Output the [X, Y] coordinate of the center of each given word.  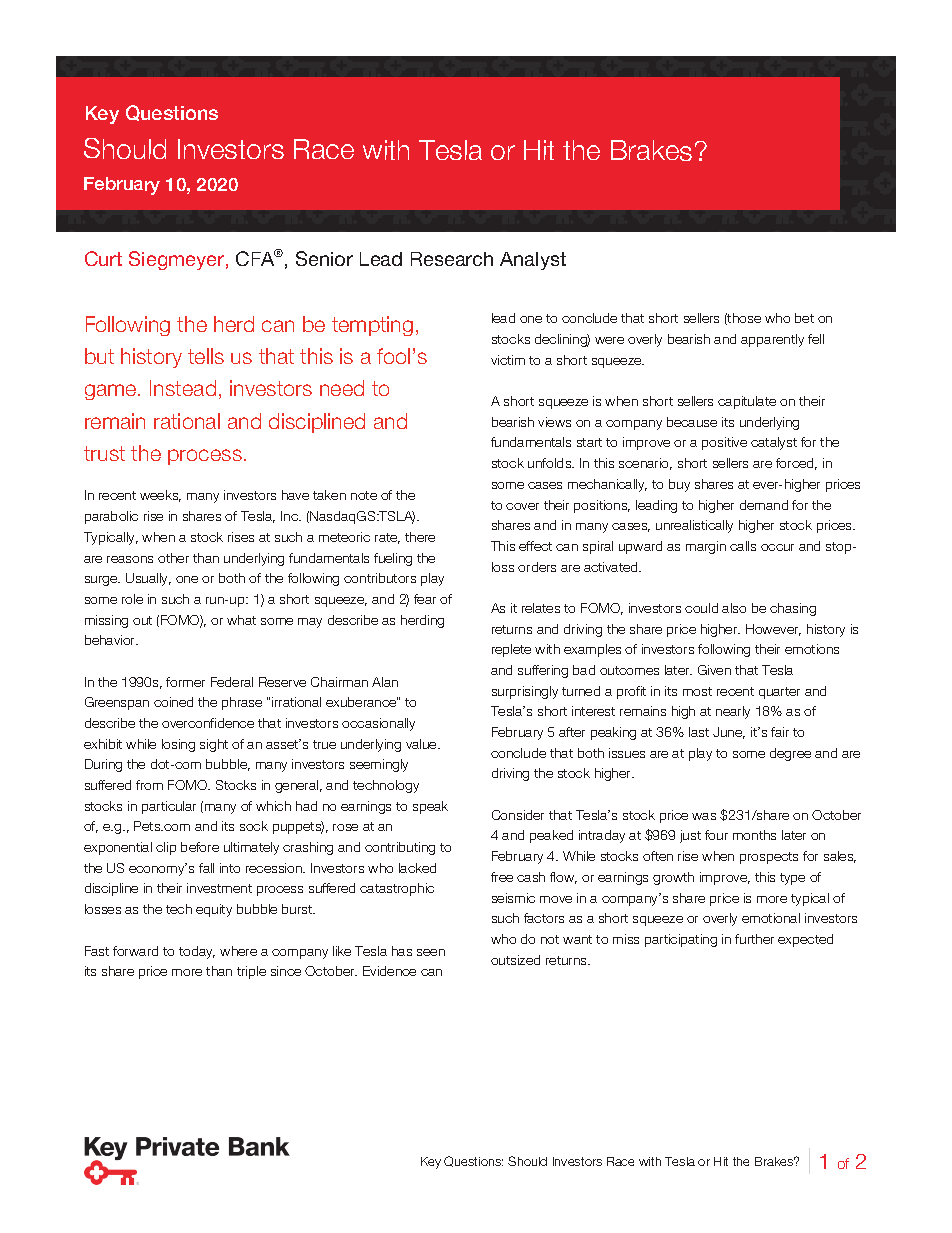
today [197, 952]
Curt [103, 258]
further [754, 939]
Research [452, 259]
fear [425, 599]
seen [431, 952]
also [734, 608]
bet [804, 318]
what [241, 620]
